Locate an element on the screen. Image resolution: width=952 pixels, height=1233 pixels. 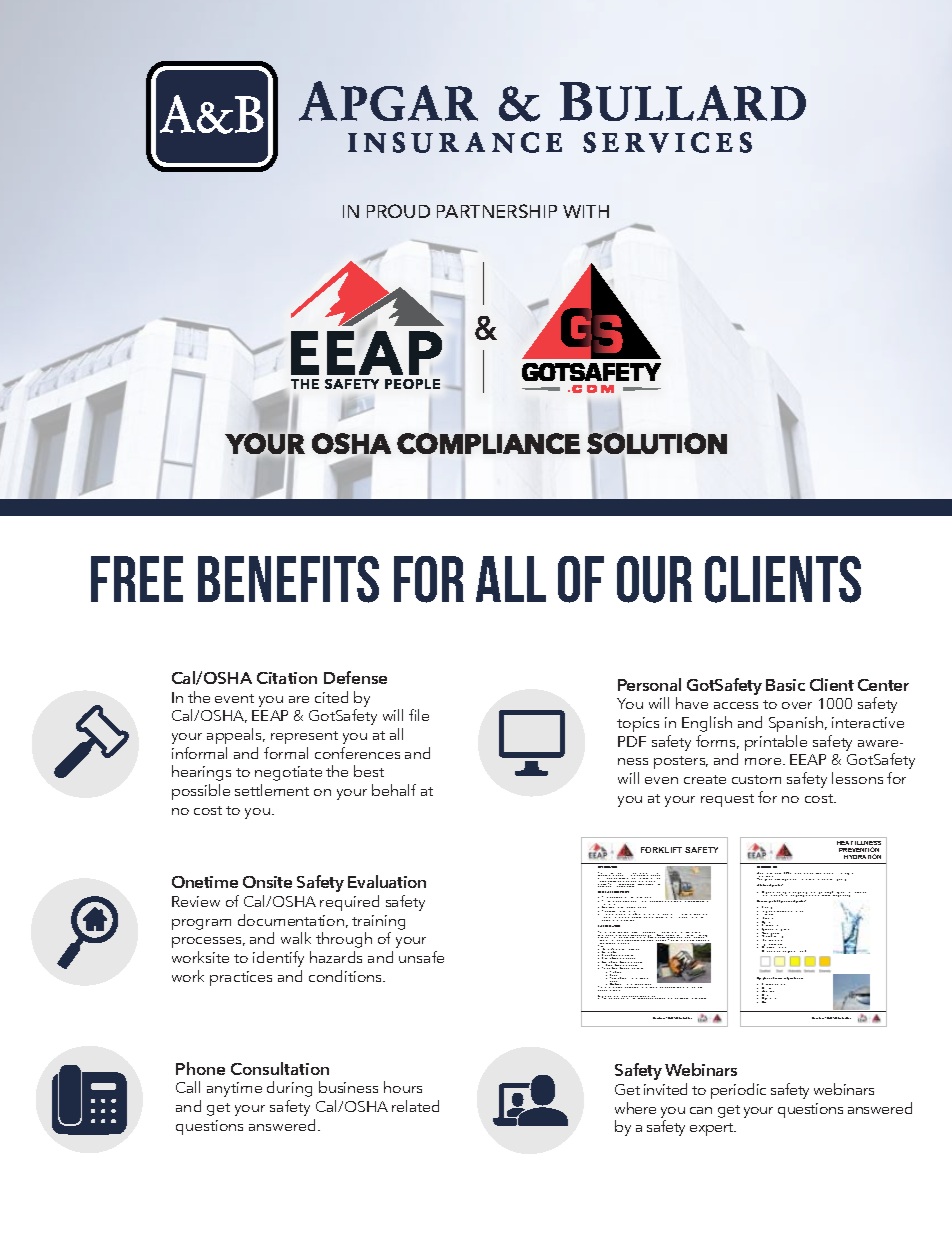
Defense is located at coordinates (355, 677).
